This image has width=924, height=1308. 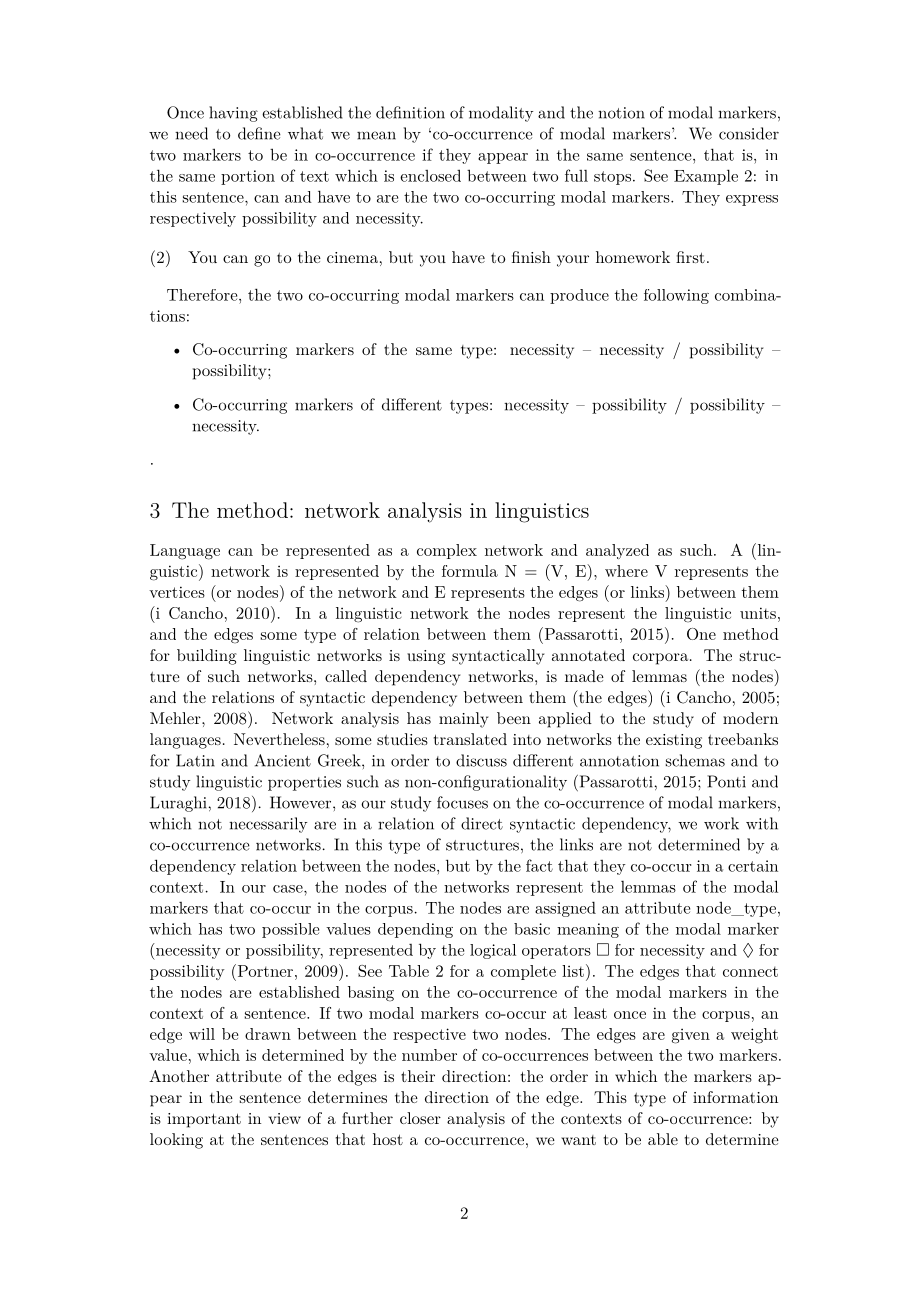 What do you see at coordinates (701, 634) in the image?
I see `One` at bounding box center [701, 634].
